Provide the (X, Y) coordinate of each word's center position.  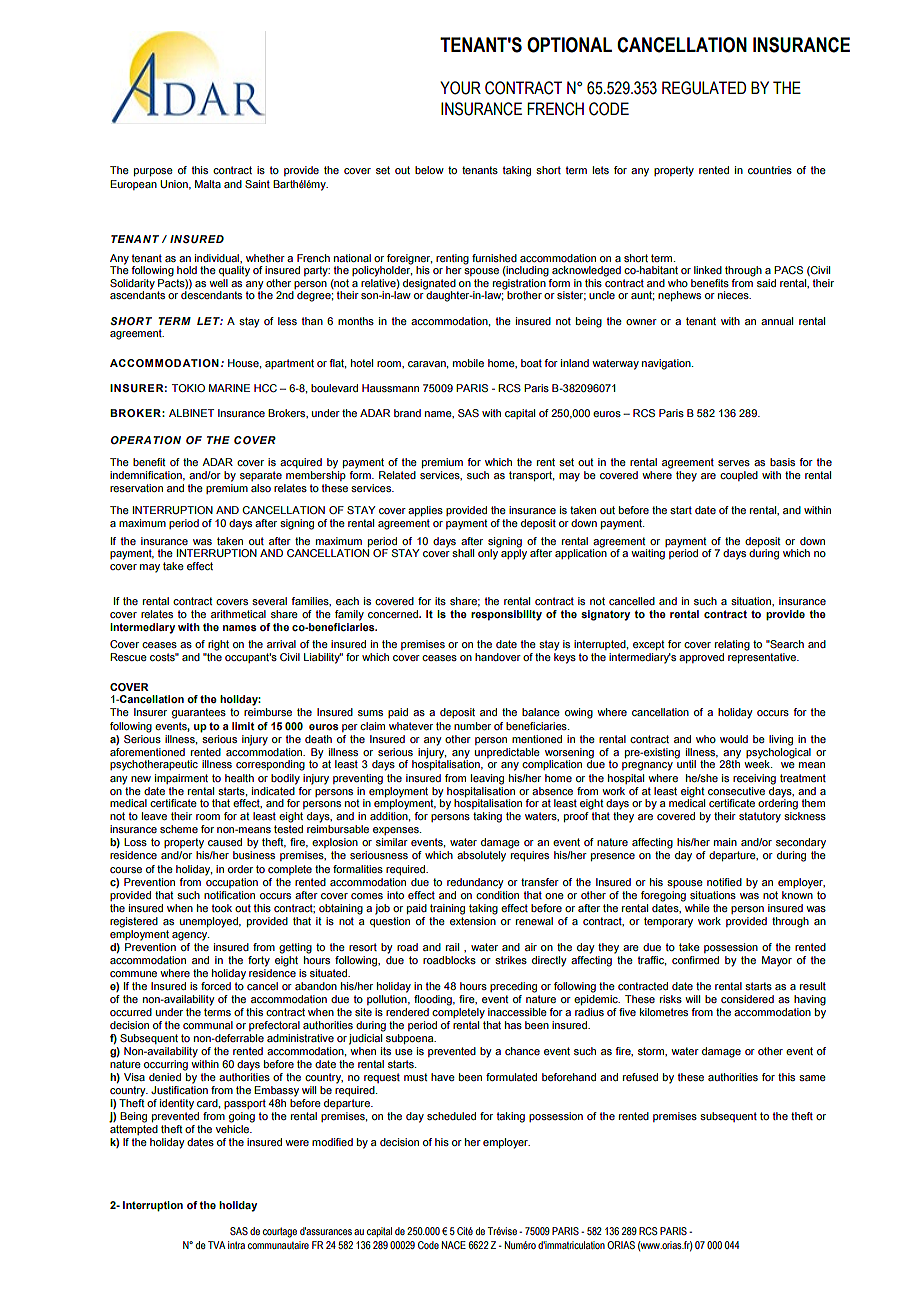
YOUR (460, 88)
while (696, 906)
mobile (468, 363)
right (218, 645)
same (812, 1078)
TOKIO (188, 388)
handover (498, 657)
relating (732, 645)
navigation (667, 364)
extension (473, 919)
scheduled (451, 1116)
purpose (153, 172)
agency (190, 936)
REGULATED (704, 88)
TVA (217, 1245)
